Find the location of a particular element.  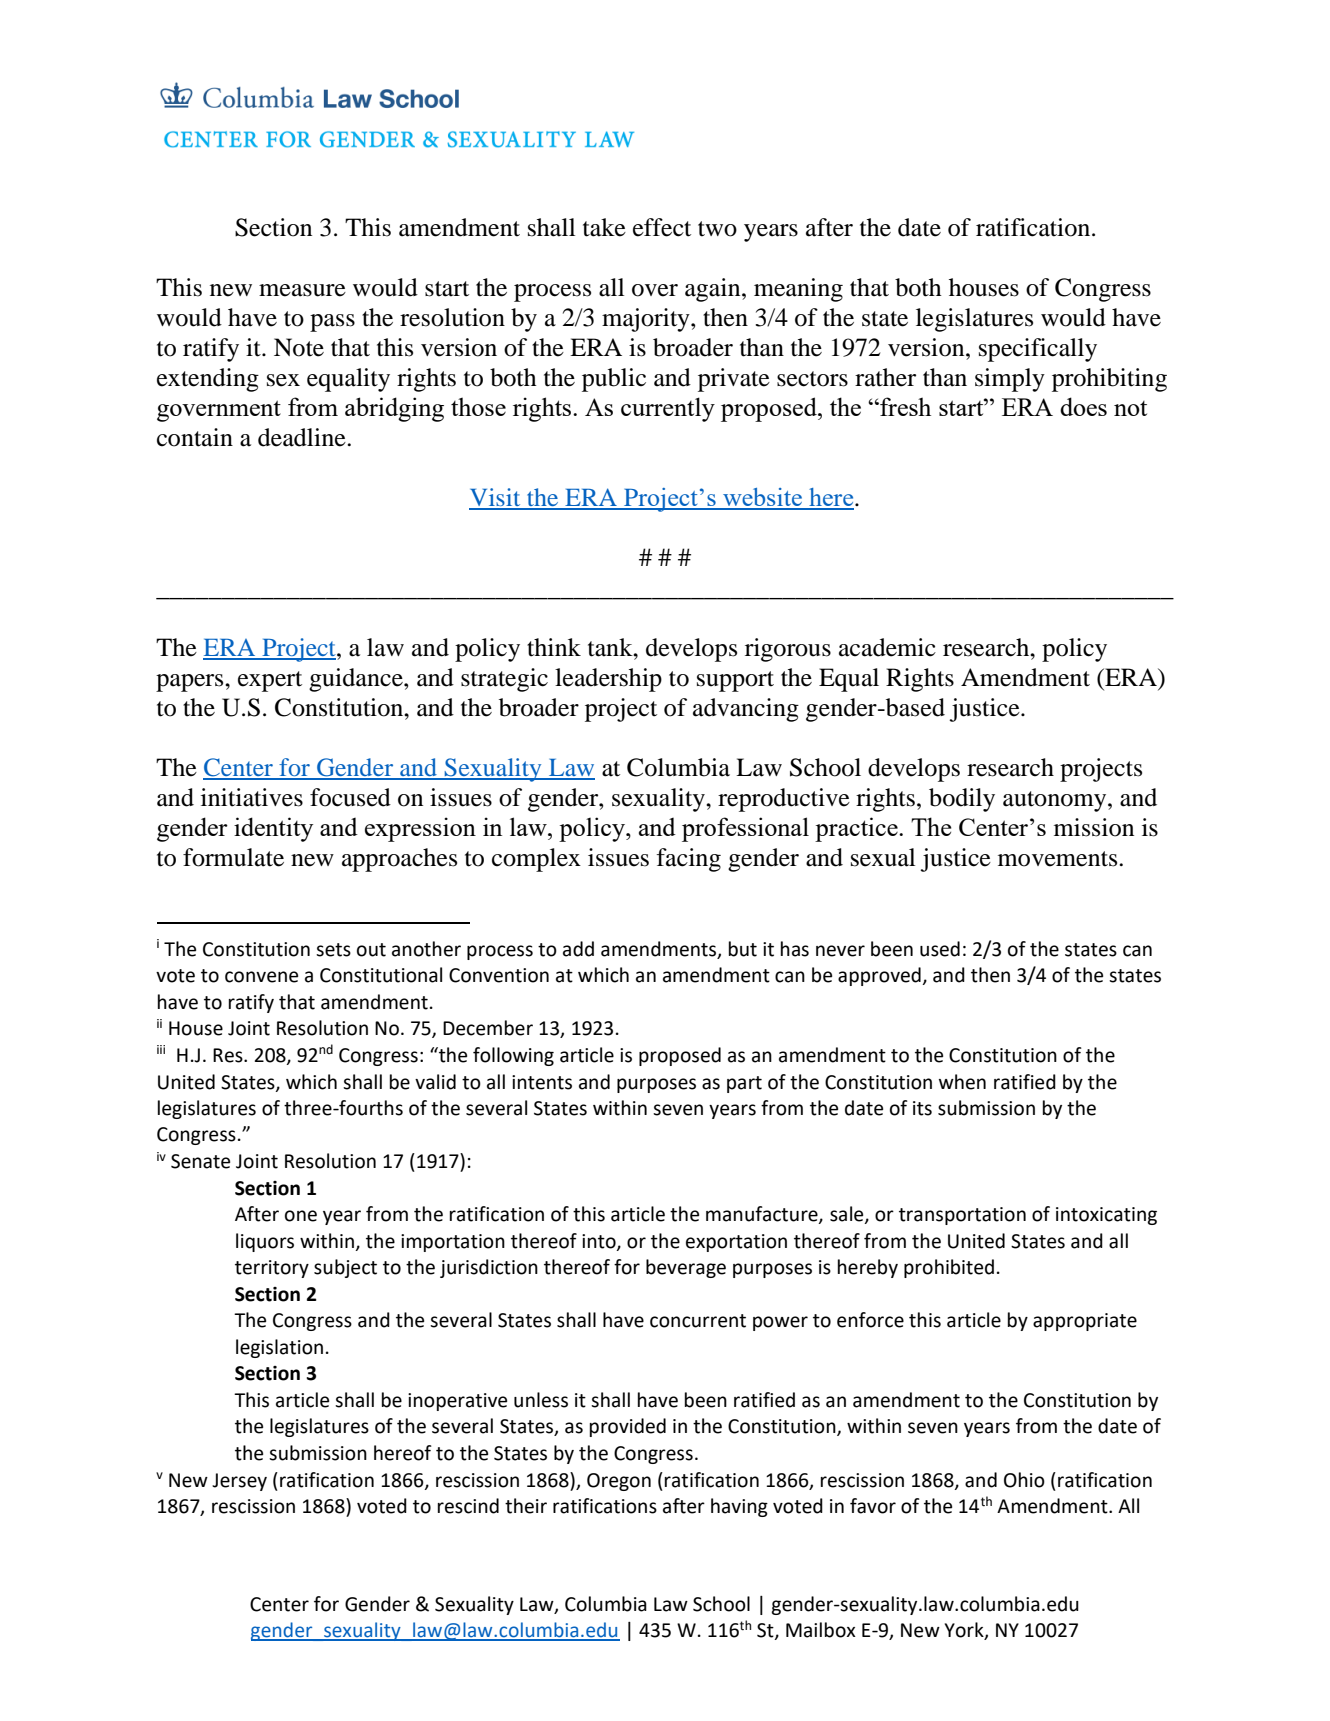

Oregon is located at coordinates (619, 1482).
